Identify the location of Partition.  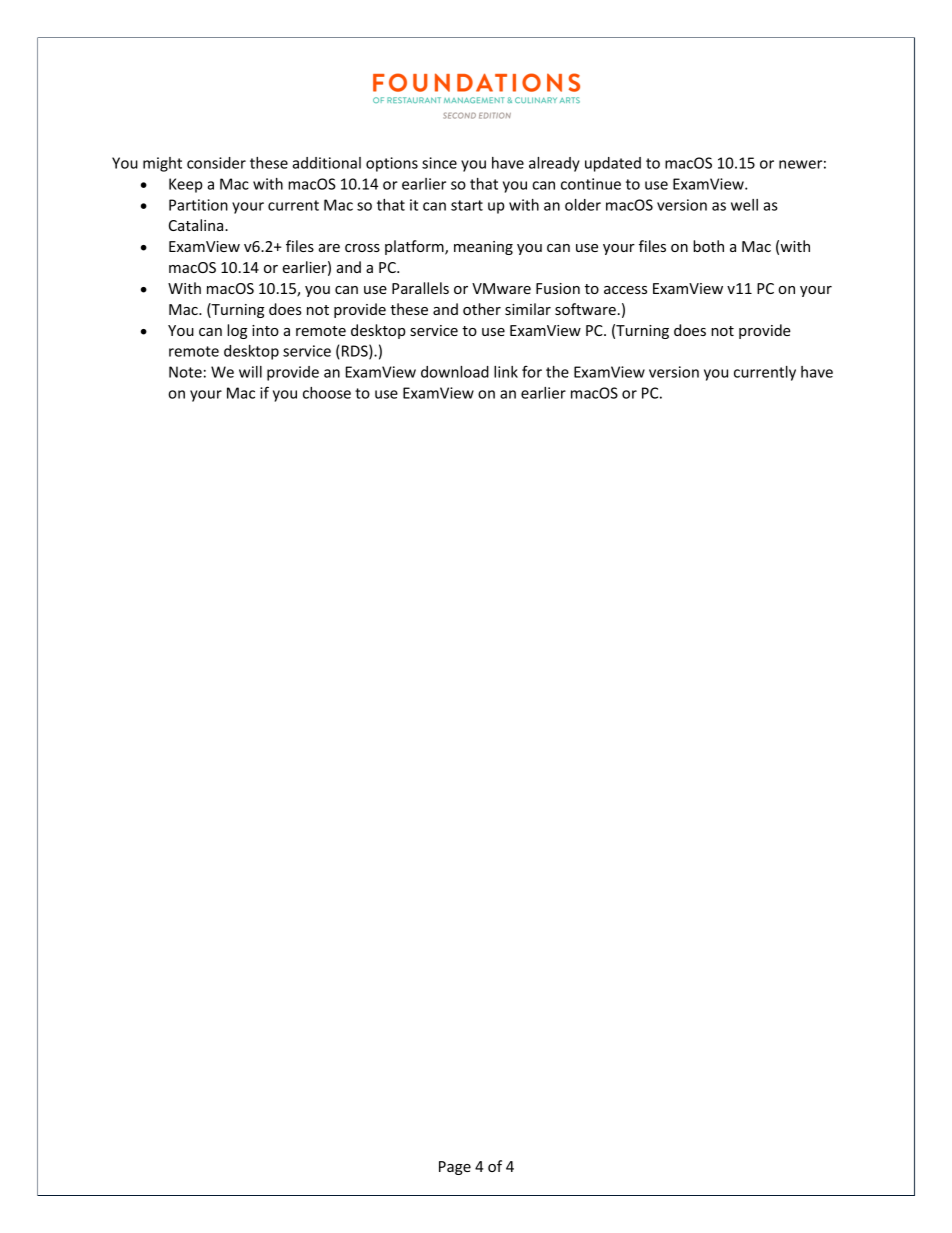
(198, 205).
